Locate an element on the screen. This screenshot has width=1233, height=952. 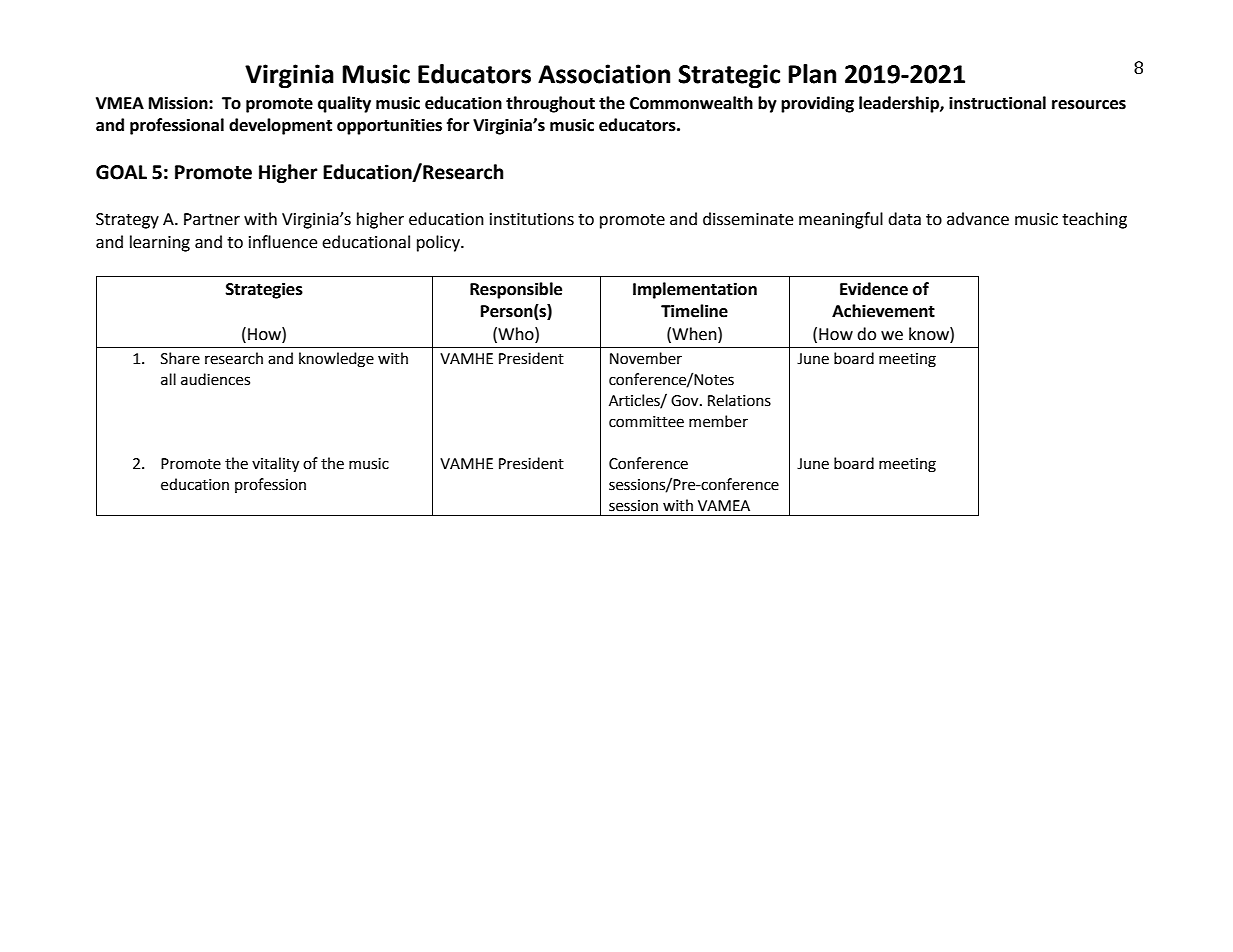
Strategies is located at coordinates (264, 290).
